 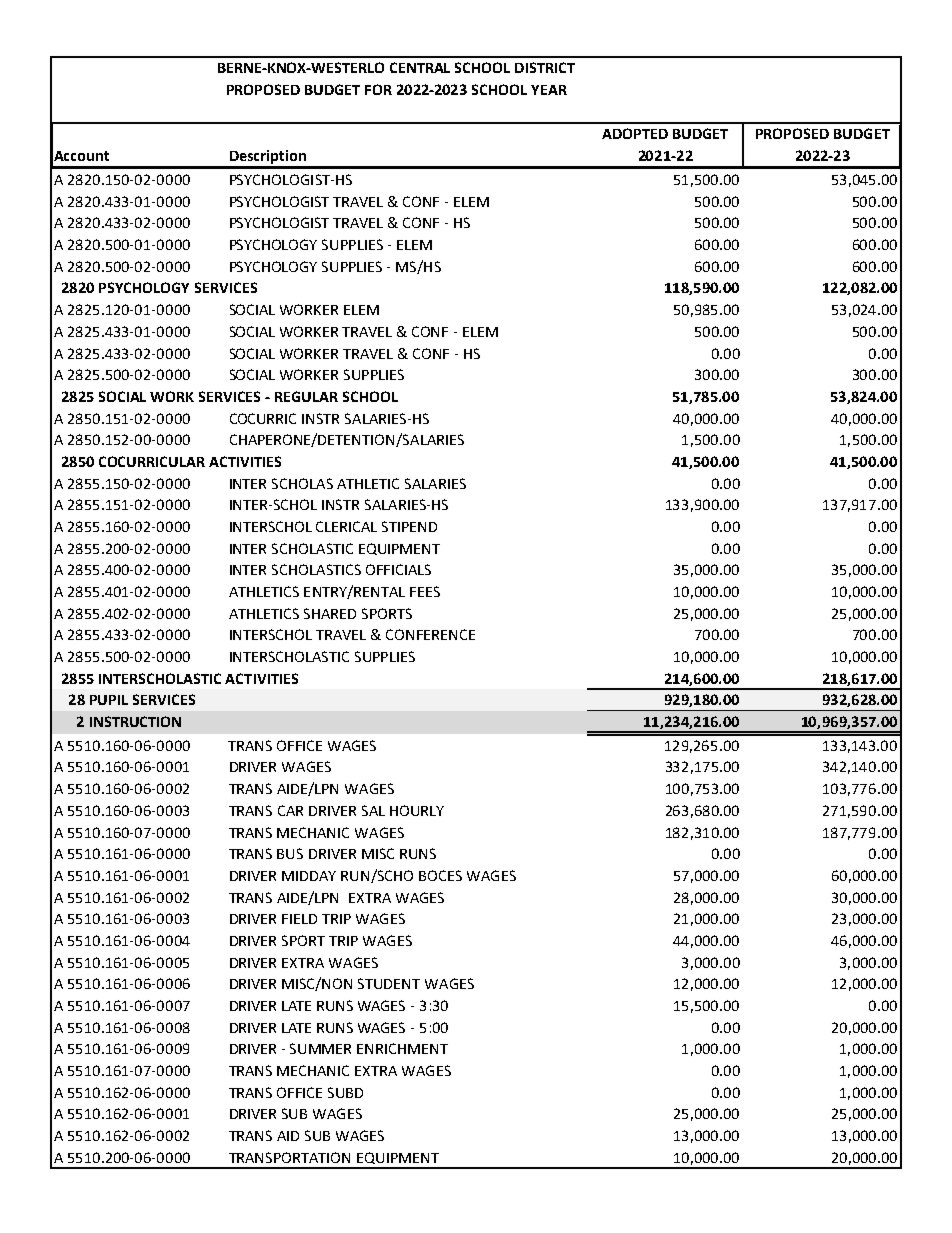 I want to click on PUPIL, so click(x=109, y=700).
